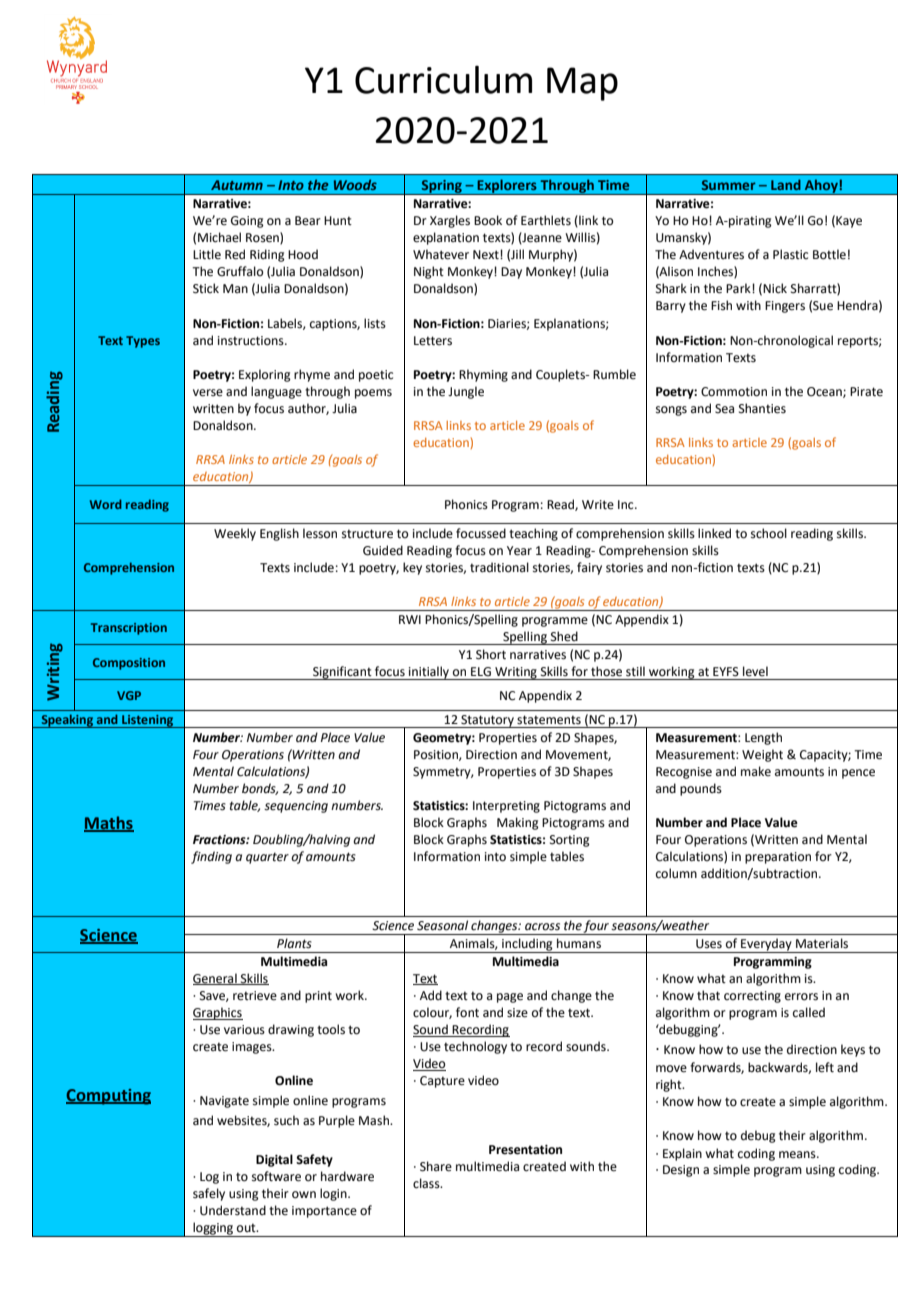 This page has width=924, height=1308. Describe the element at coordinates (427, 1183) in the page. I see `class` at that location.
